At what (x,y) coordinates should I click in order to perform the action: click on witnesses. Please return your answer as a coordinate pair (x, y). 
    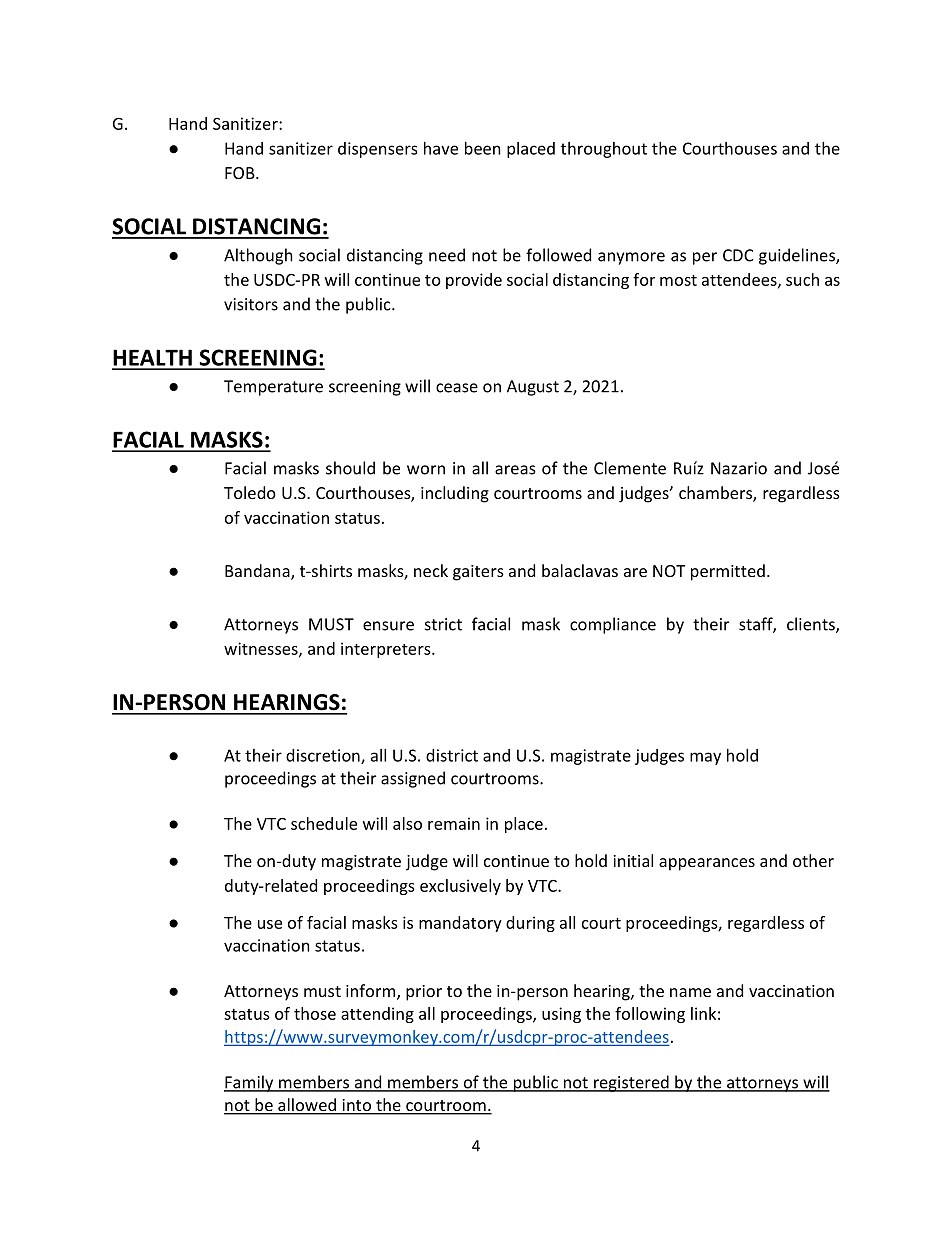
    Looking at the image, I should click on (262, 649).
